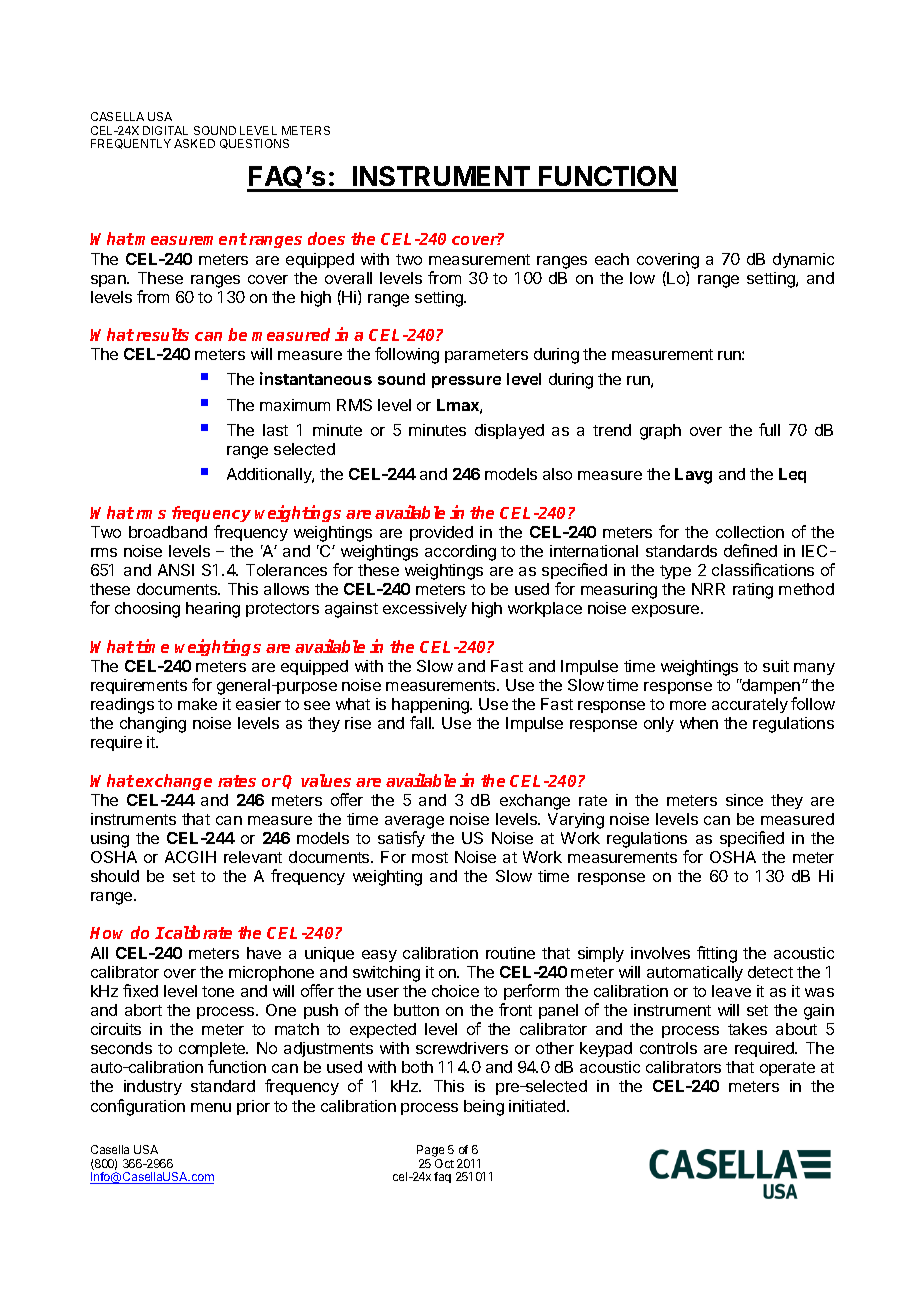 This image has height=1308, width=924. What do you see at coordinates (194, 143) in the image?
I see `ASKED` at bounding box center [194, 143].
